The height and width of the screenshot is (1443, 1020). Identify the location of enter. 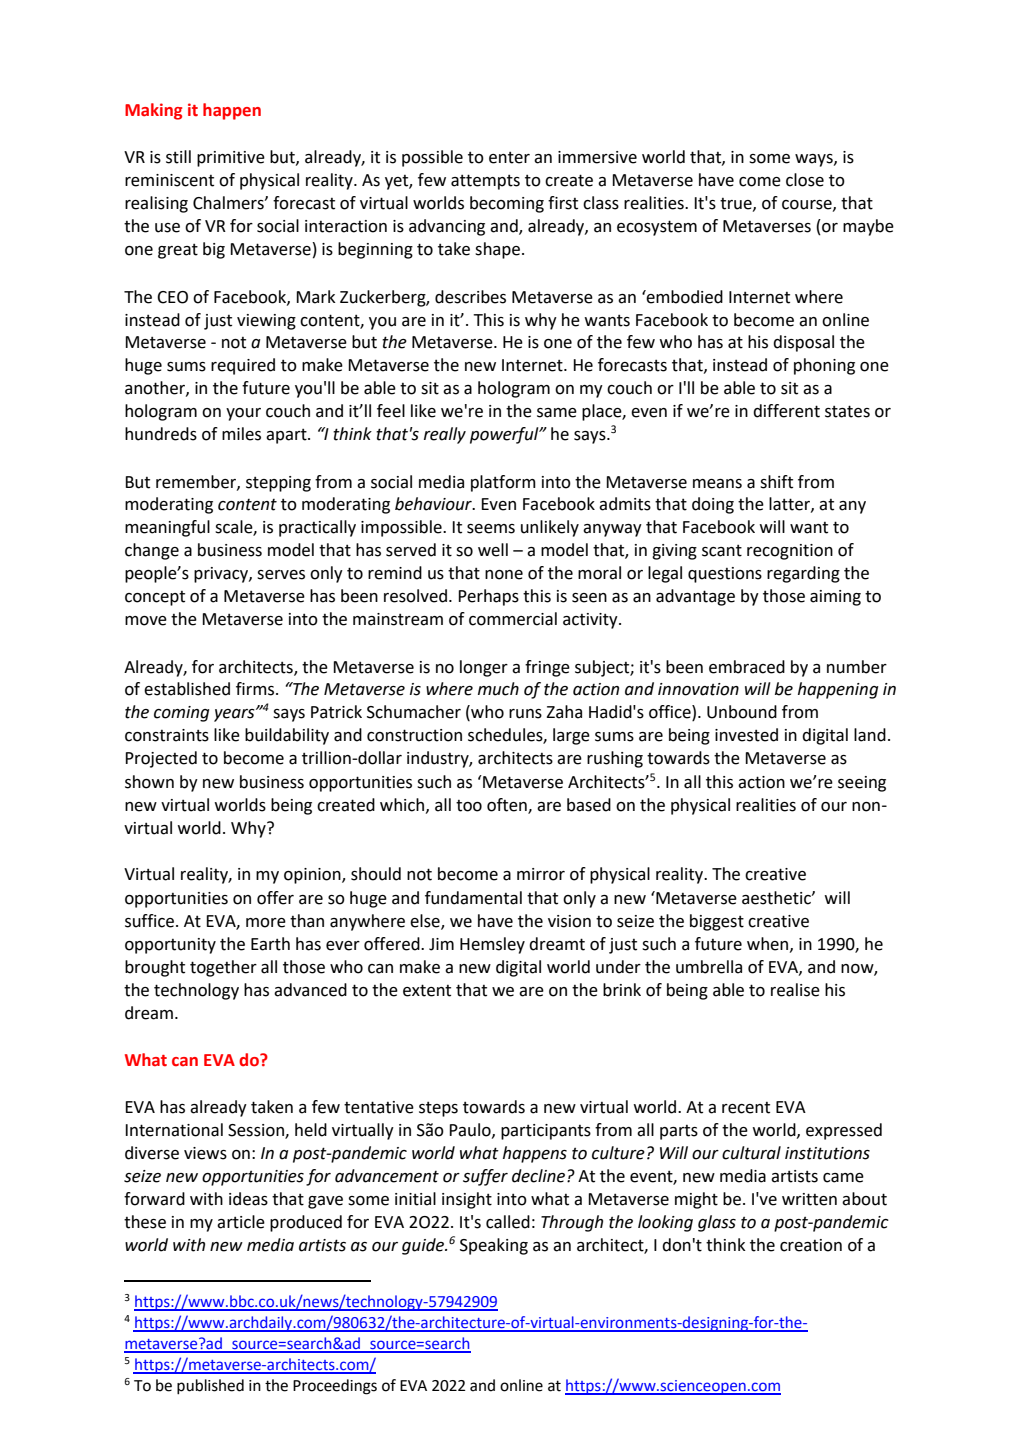
(509, 157).
